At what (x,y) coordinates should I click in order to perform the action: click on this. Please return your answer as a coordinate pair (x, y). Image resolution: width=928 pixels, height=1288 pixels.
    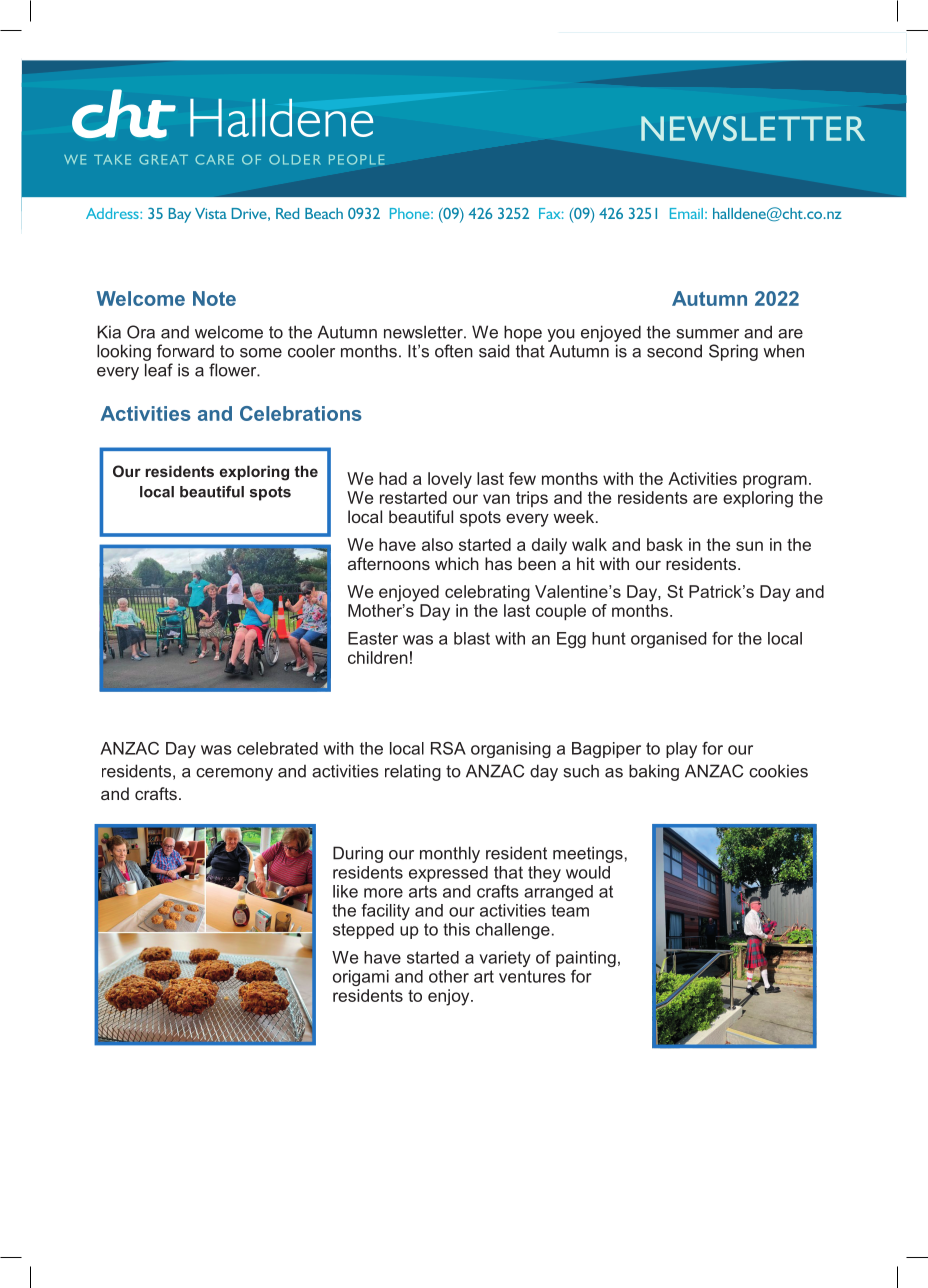
    Looking at the image, I should click on (456, 929).
